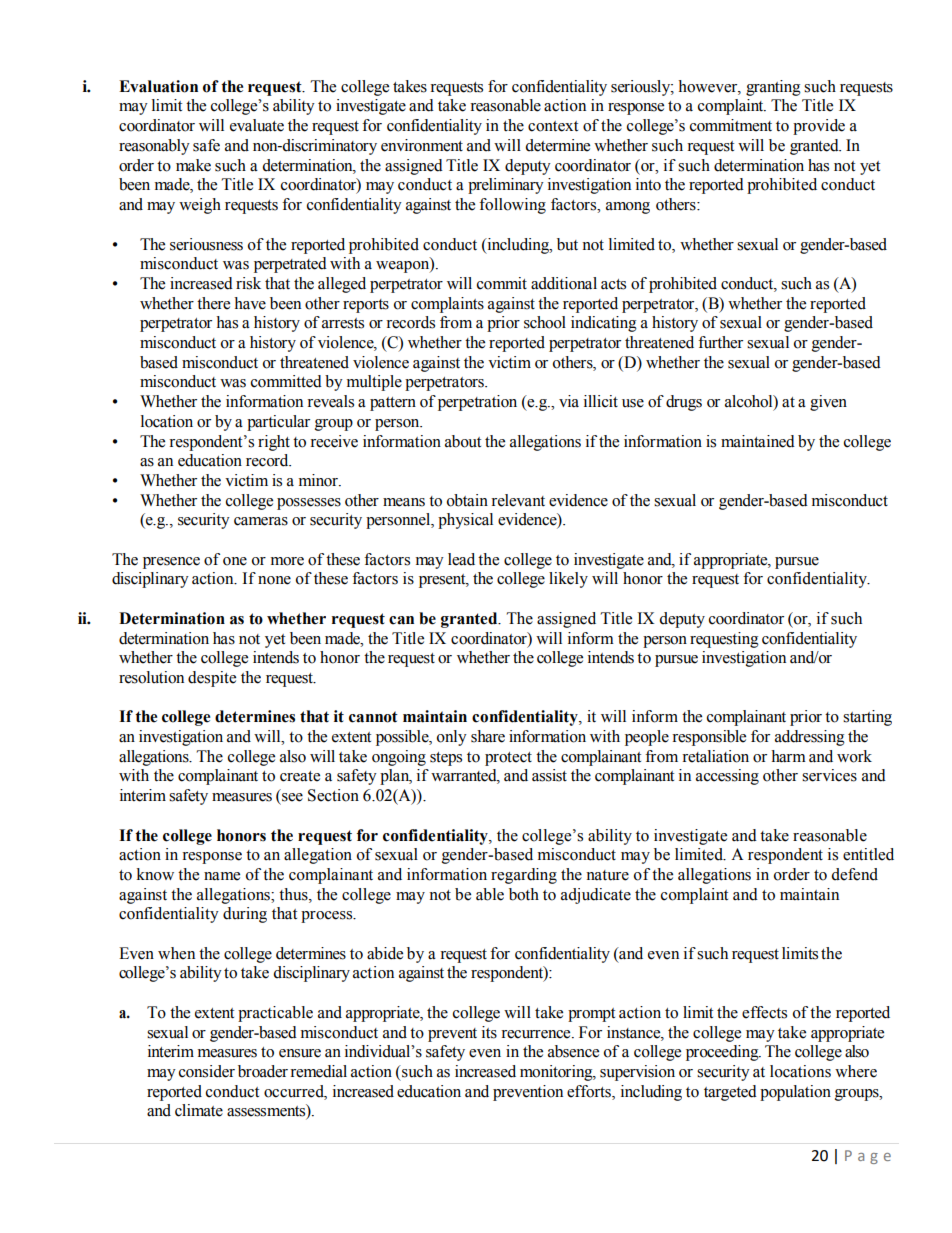 This document has height=1233, width=952. Describe the element at coordinates (250, 303) in the document. I see `have` at that location.
